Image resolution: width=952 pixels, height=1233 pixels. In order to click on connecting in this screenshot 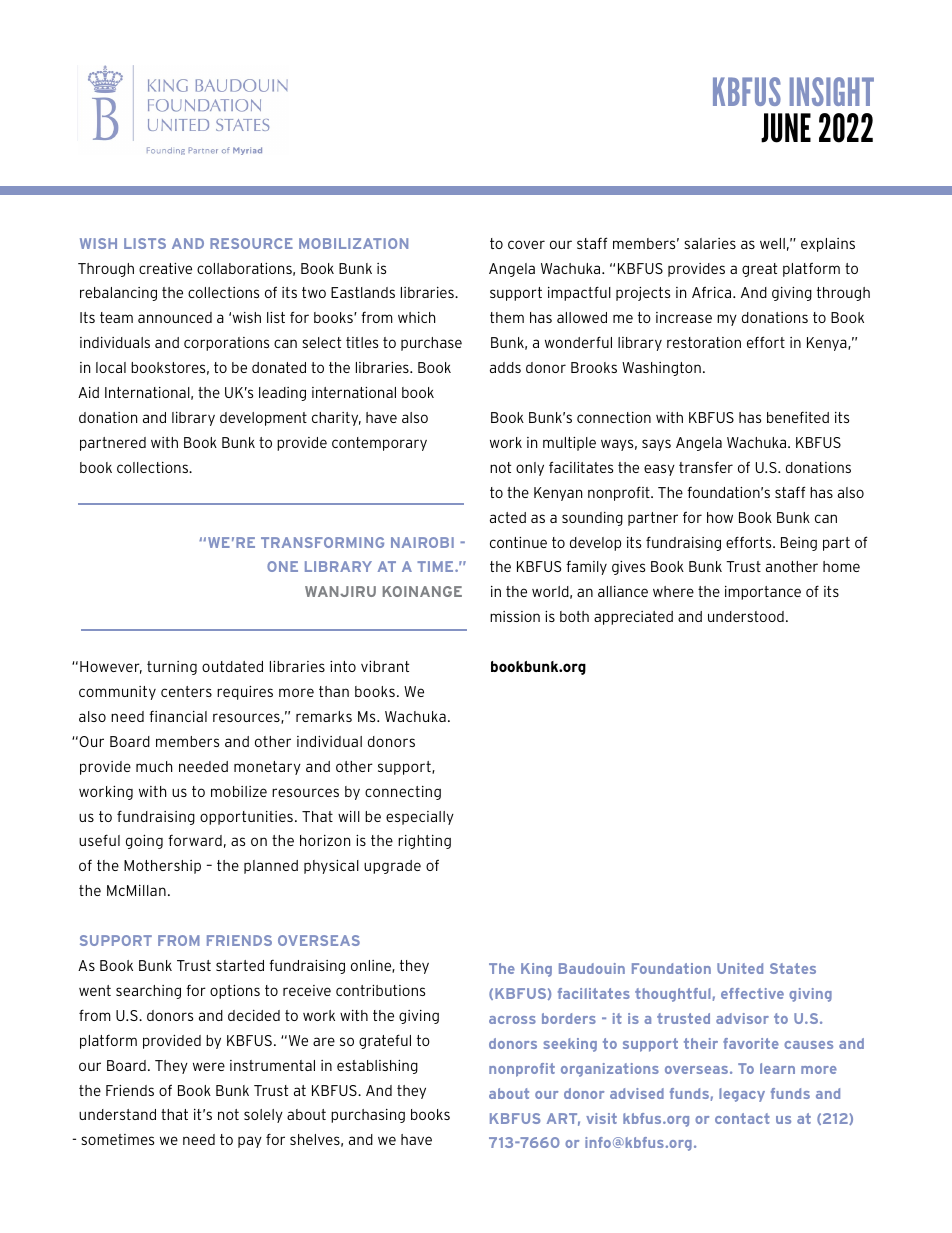, I will do `click(403, 793)`.
